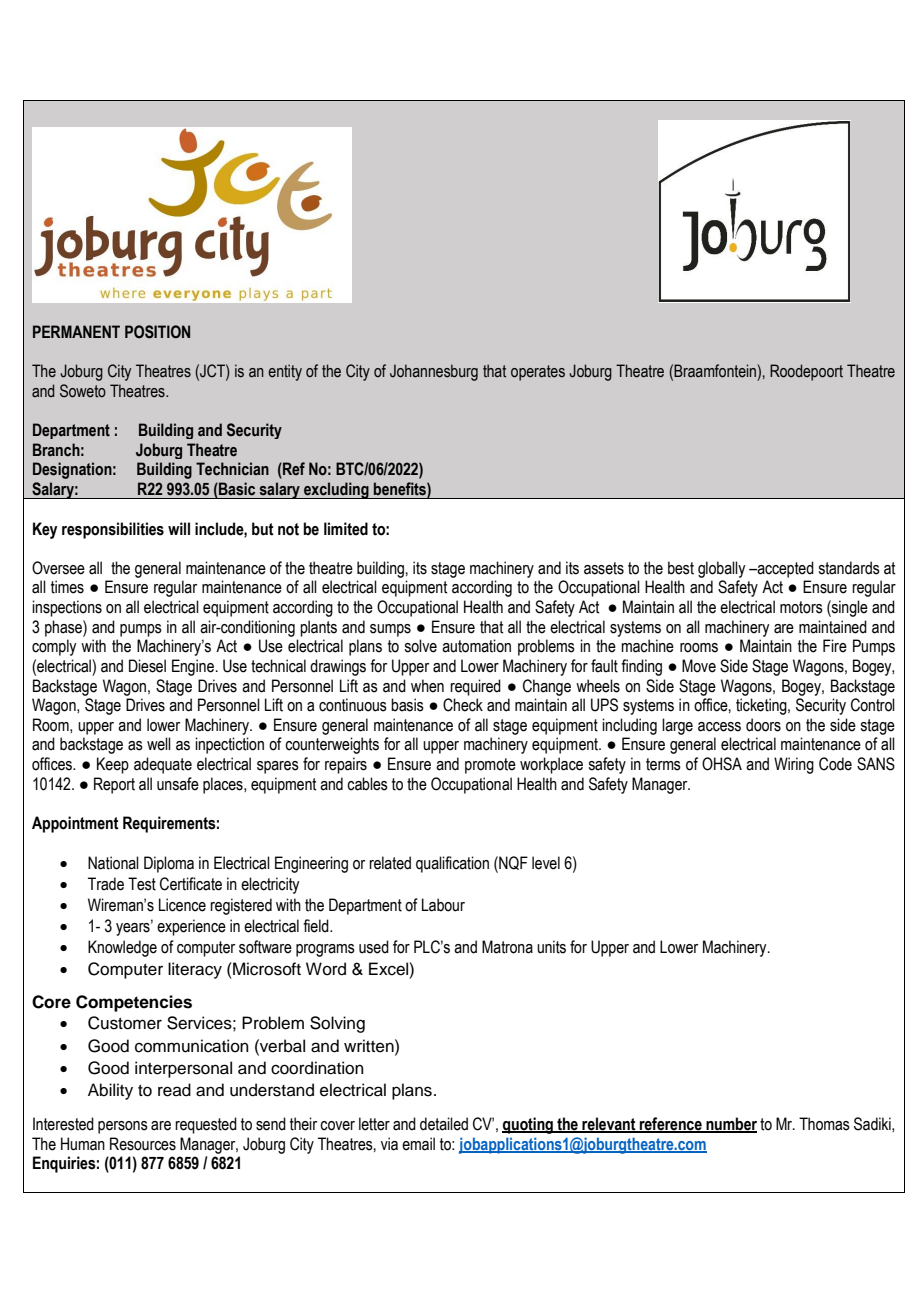 This screenshot has width=924, height=1308. Describe the element at coordinates (452, 864) in the screenshot. I see `qualification` at that location.
